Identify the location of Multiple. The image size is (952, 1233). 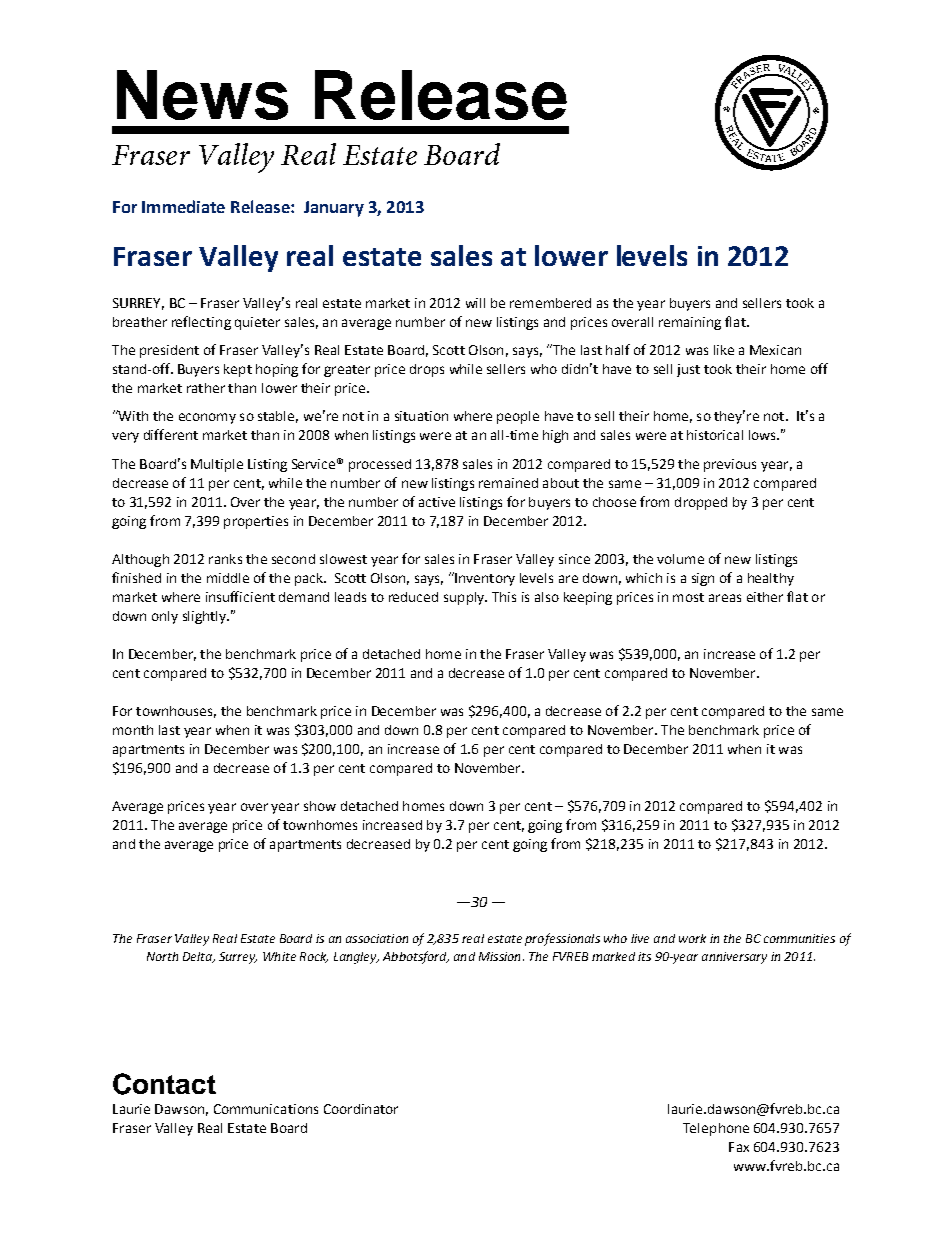
(217, 465).
